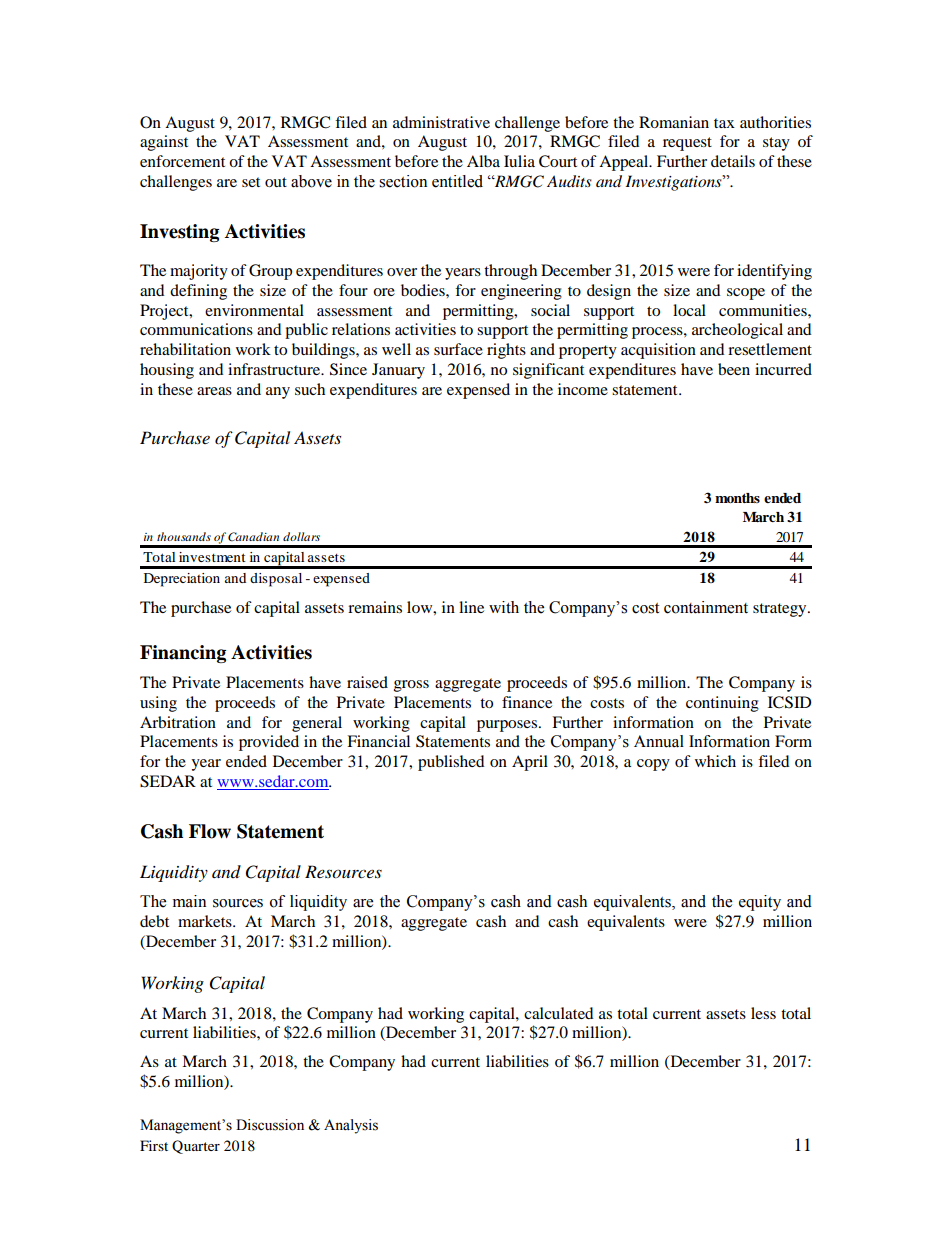 The height and width of the page is (1233, 952). Describe the element at coordinates (183, 654) in the page. I see `Financing` at that location.
